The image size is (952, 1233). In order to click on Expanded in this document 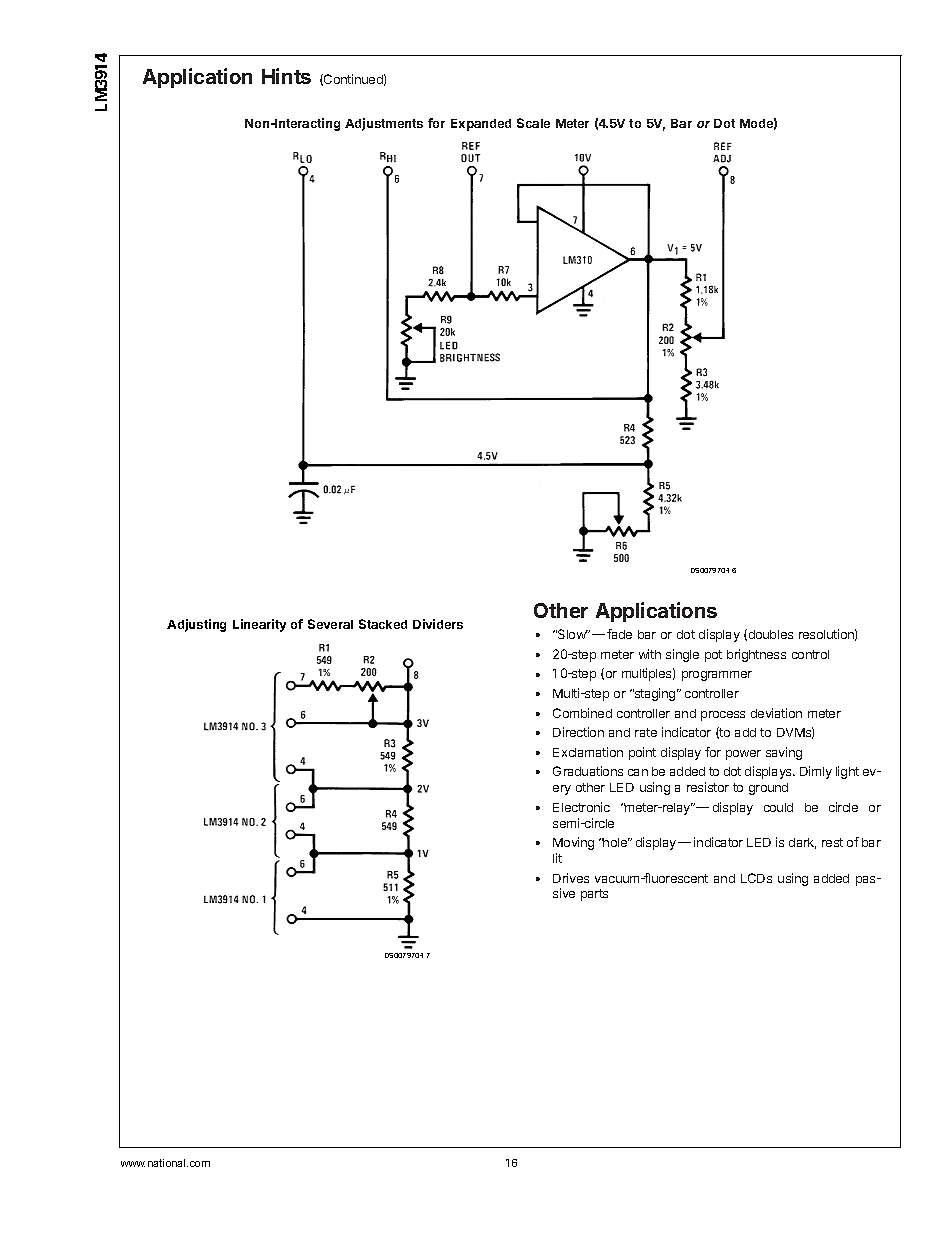, I will do `click(481, 125)`.
